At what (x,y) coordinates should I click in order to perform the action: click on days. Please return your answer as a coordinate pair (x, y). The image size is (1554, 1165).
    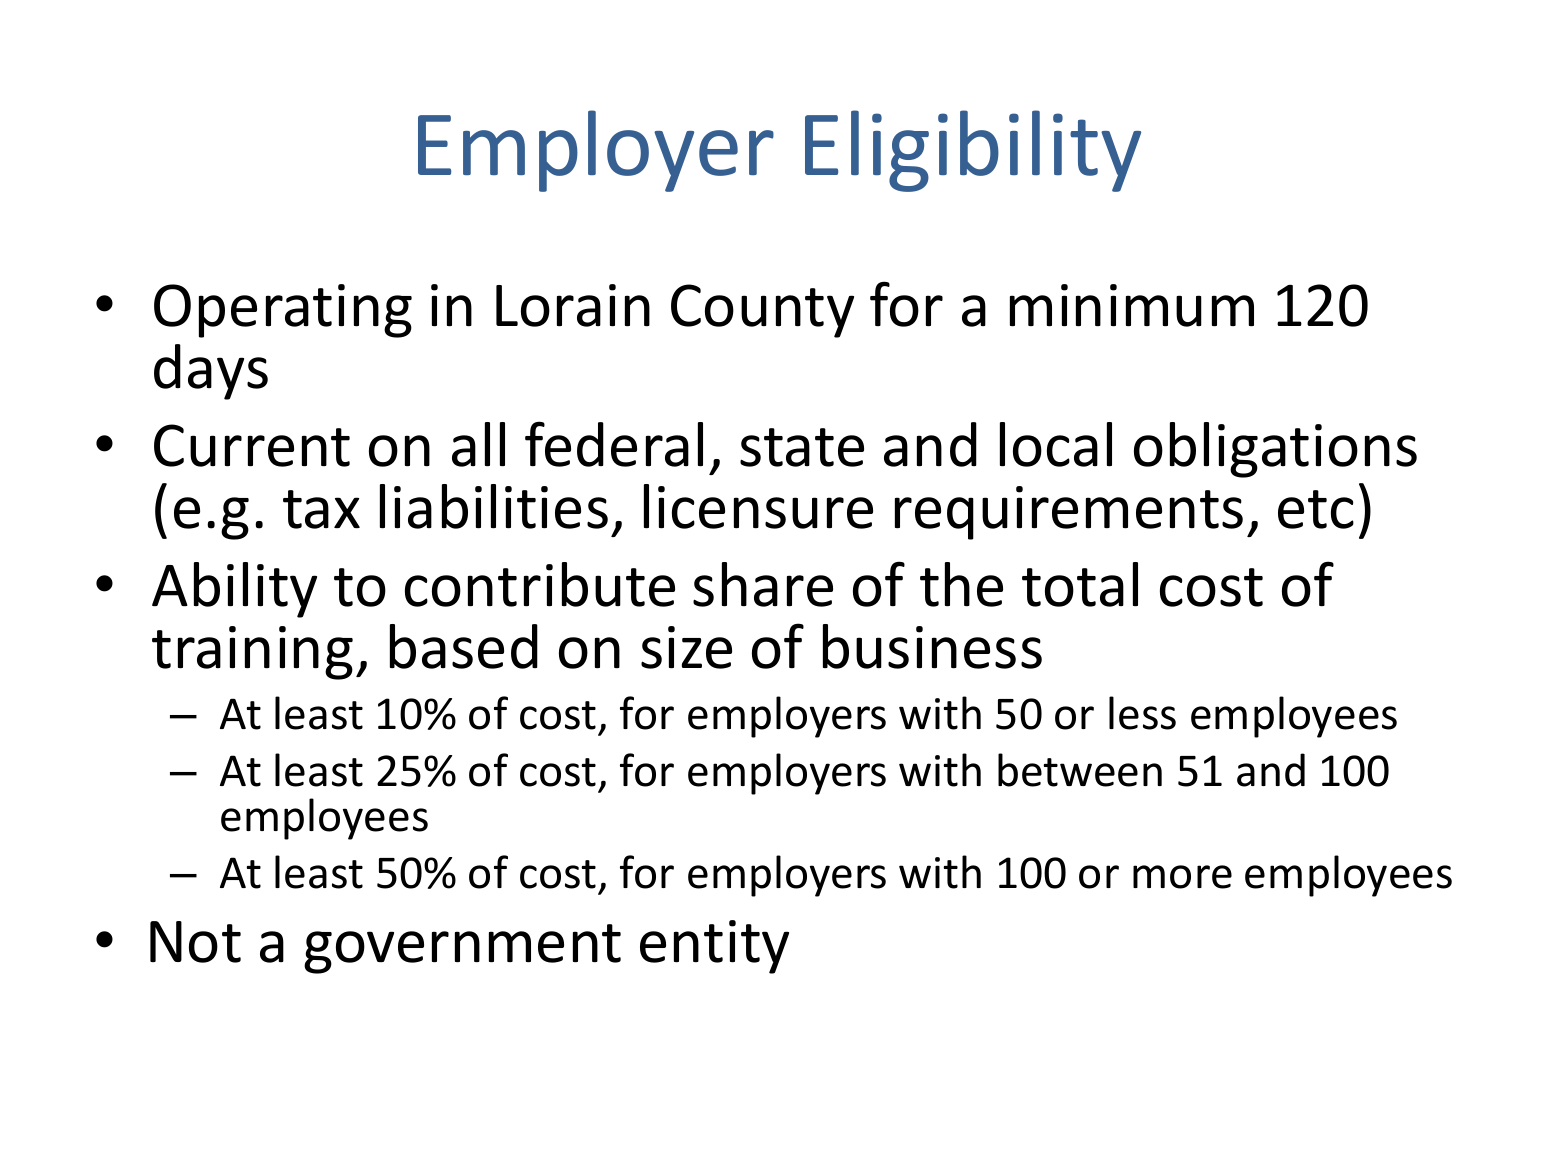
    Looking at the image, I should click on (211, 372).
